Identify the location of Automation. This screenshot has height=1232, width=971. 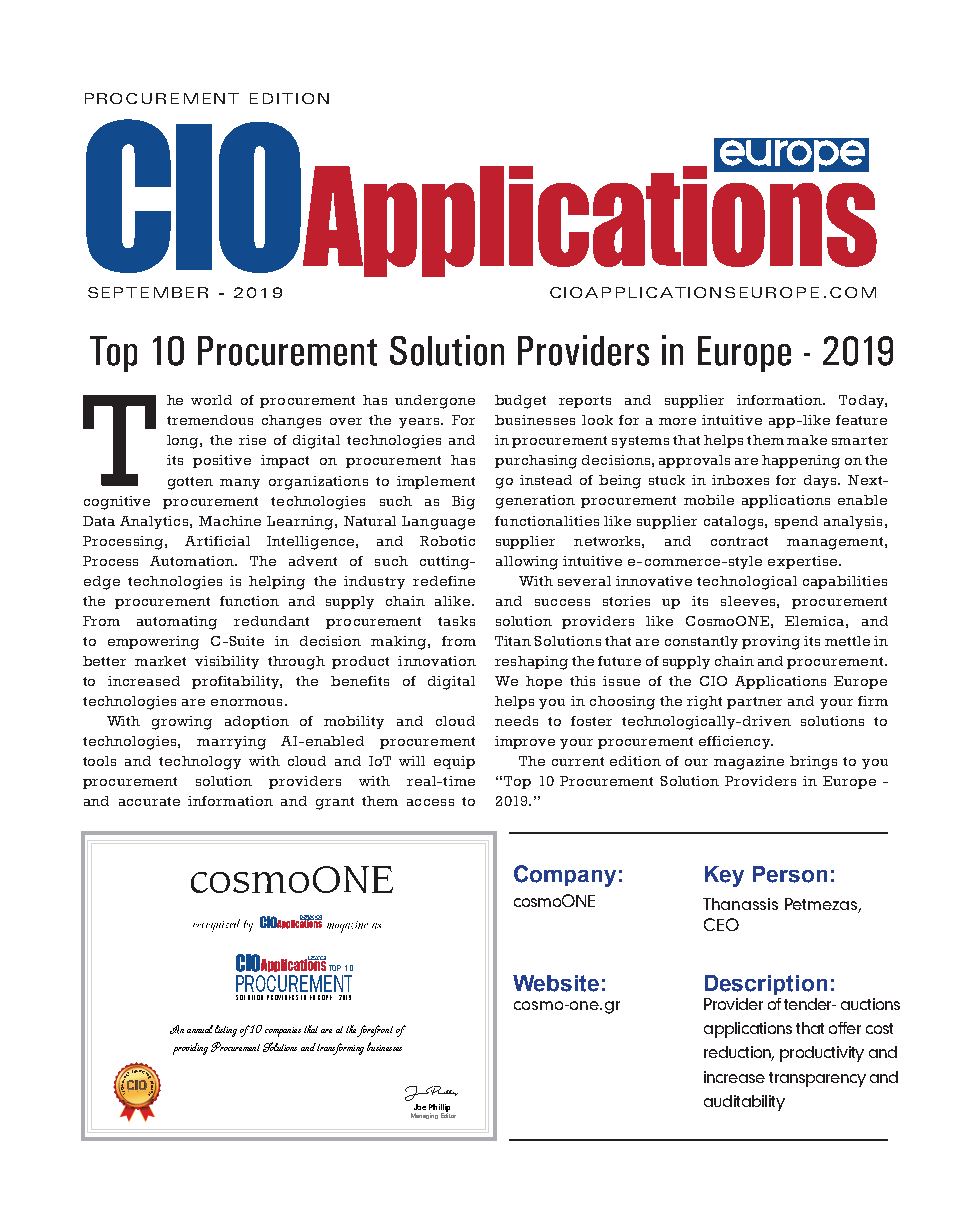
(193, 561).
